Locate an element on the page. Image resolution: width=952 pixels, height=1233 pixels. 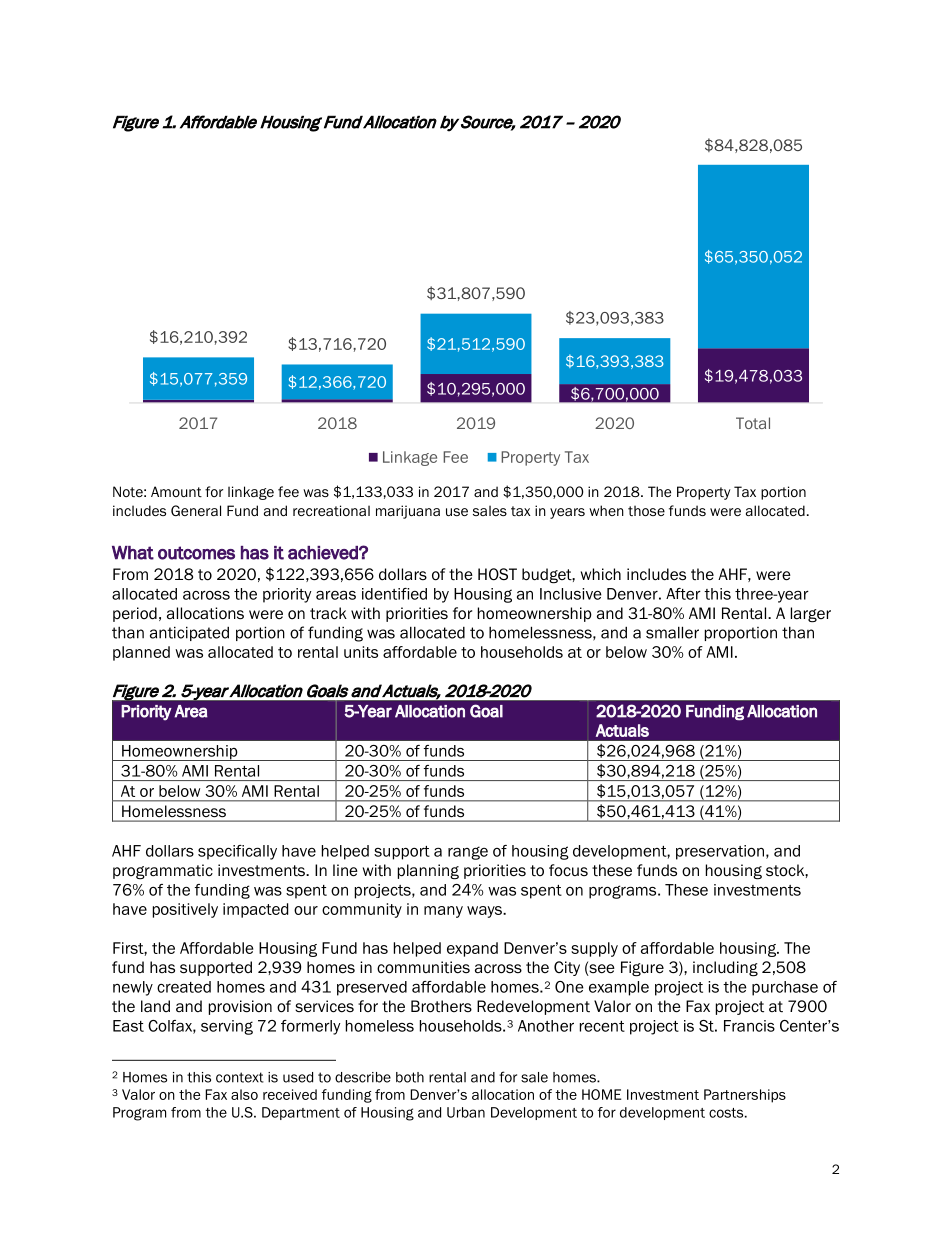
preservation is located at coordinates (720, 852).
